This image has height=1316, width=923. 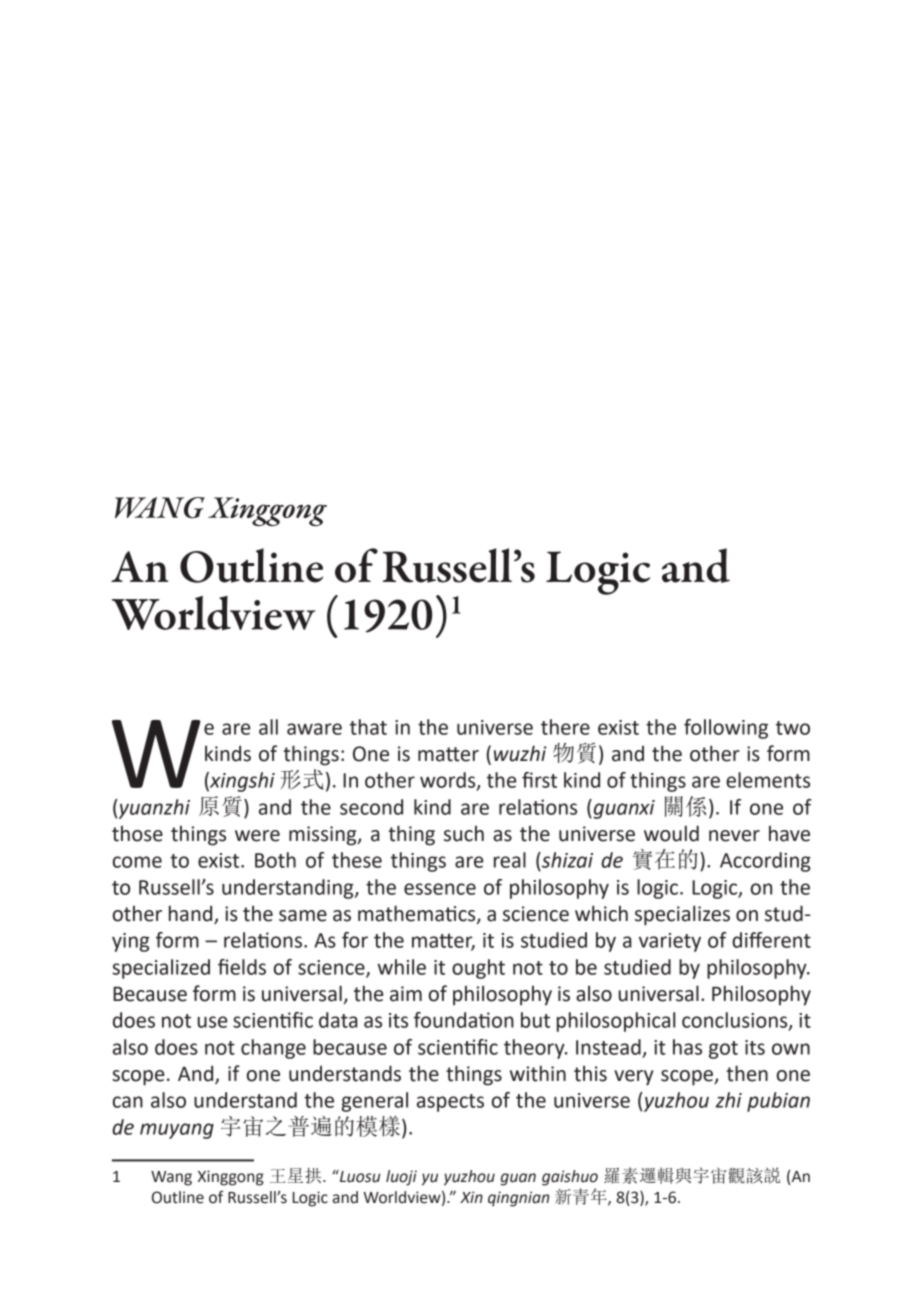 I want to click on hand, so click(x=192, y=914).
